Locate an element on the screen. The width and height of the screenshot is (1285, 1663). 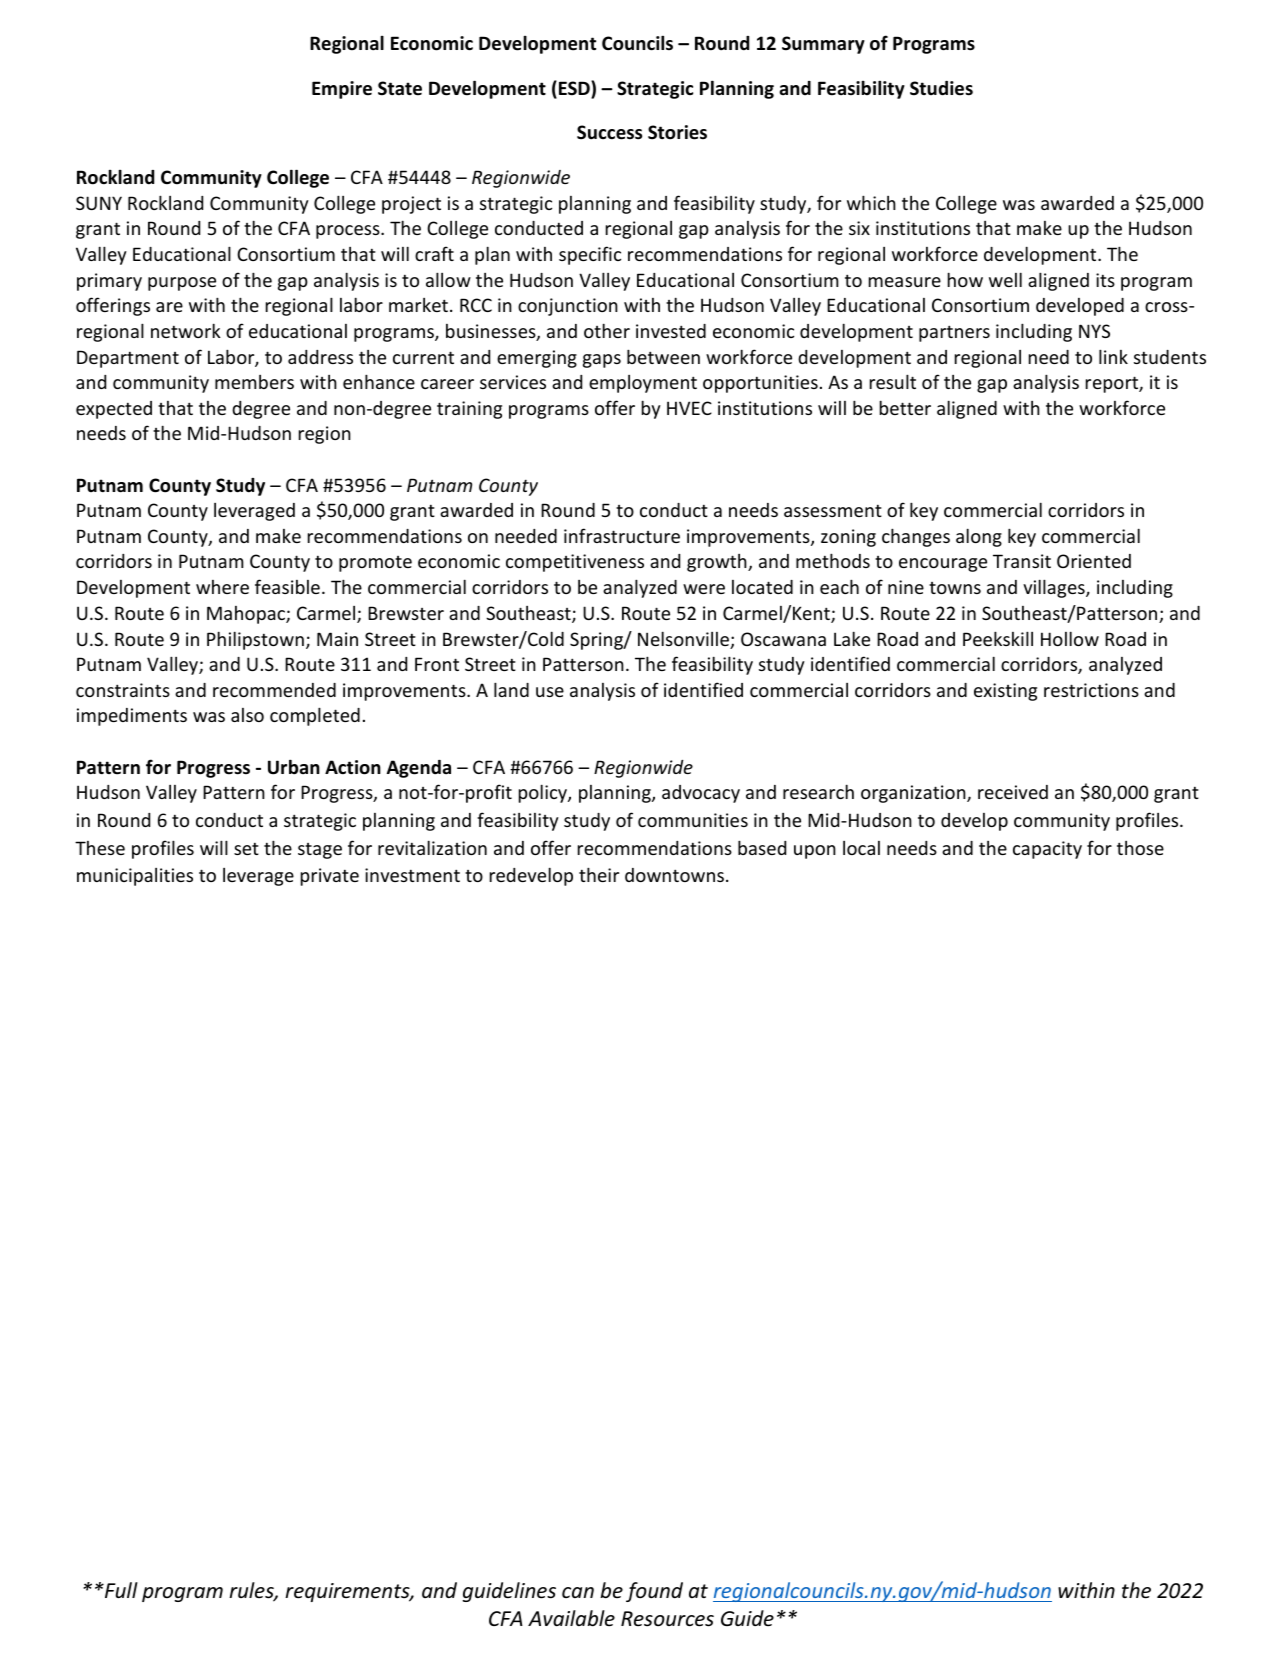
set is located at coordinates (246, 848).
